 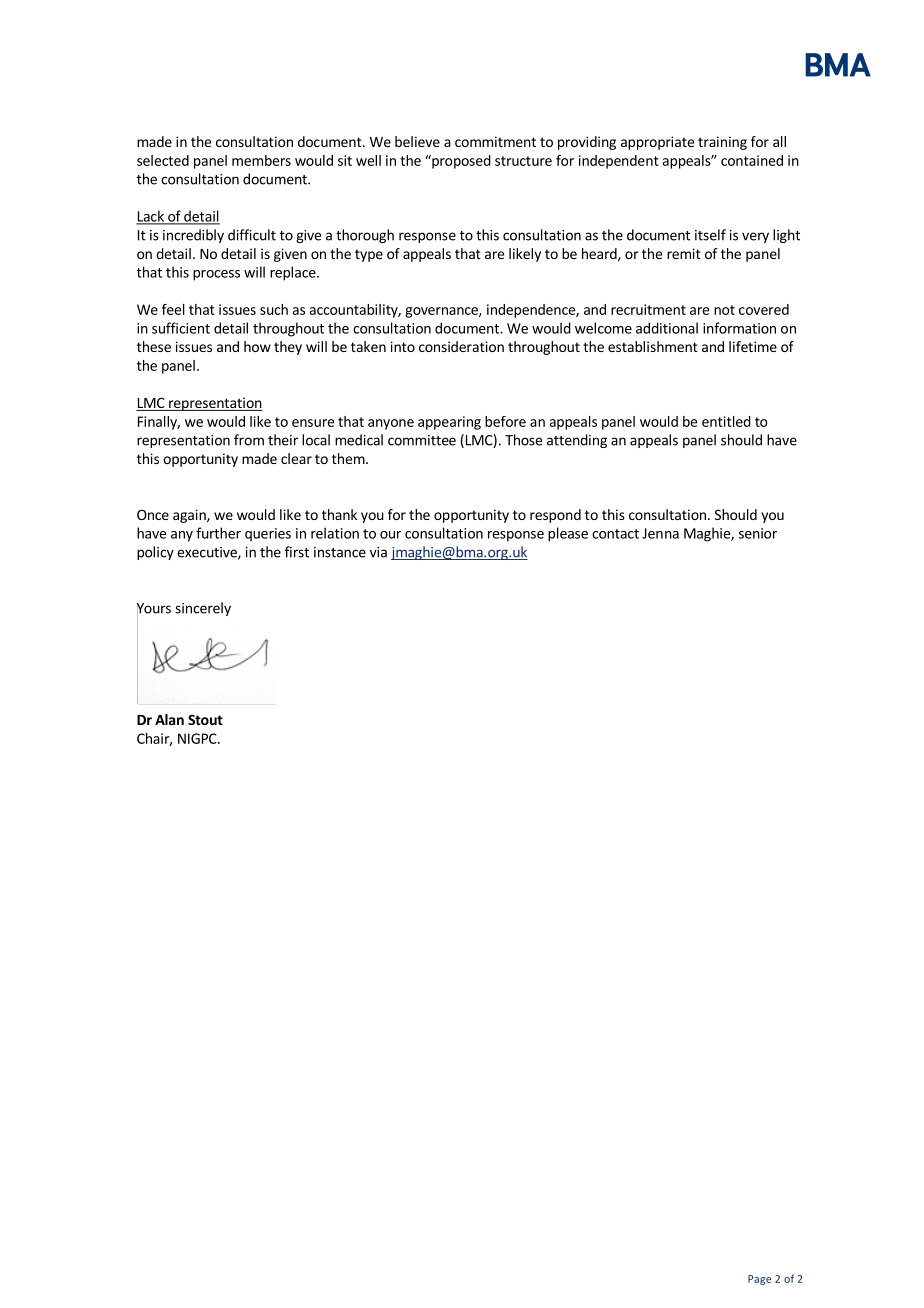 I want to click on entitled, so click(x=726, y=421).
